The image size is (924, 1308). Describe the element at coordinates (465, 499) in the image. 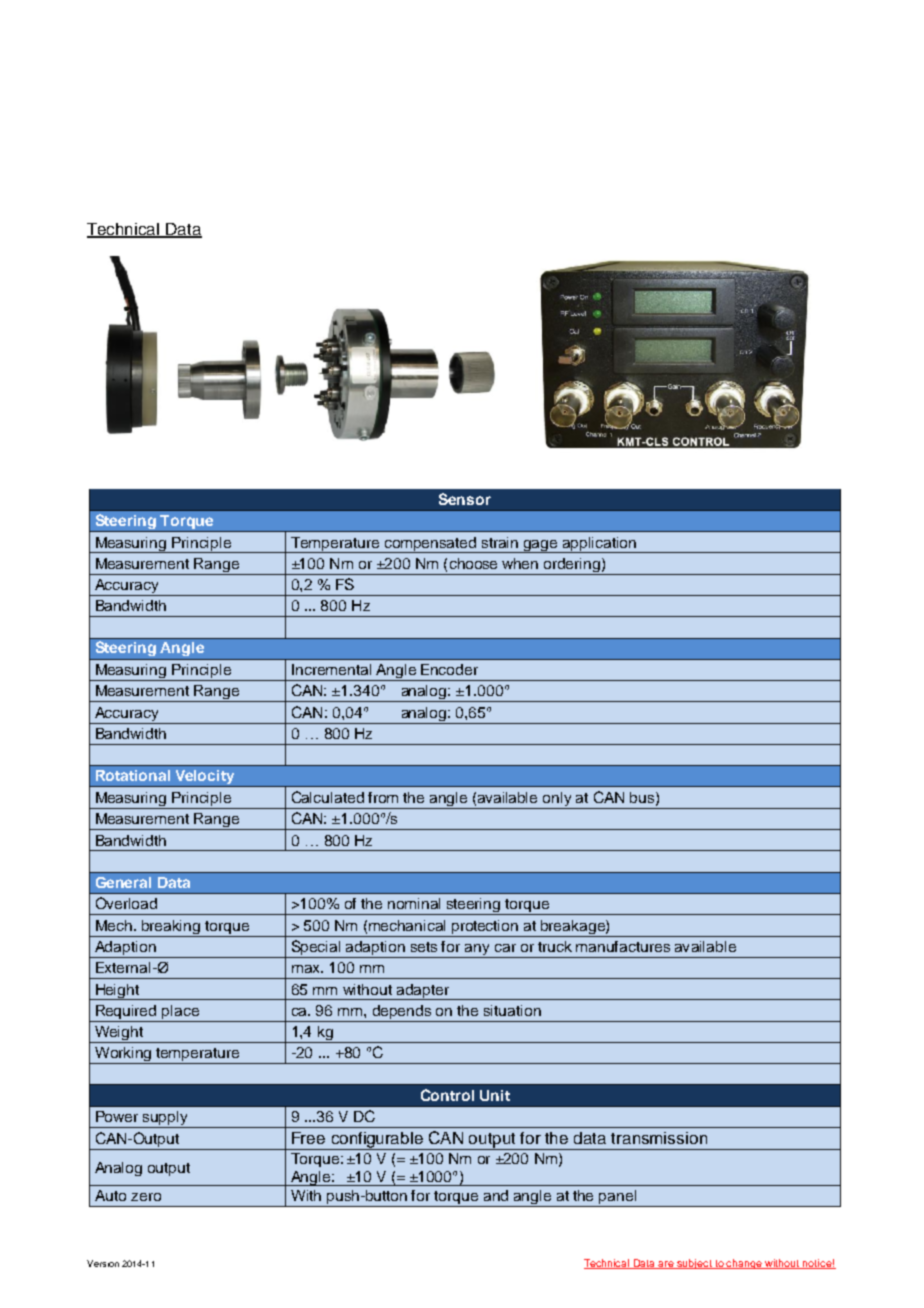

I see `Sensor` at that location.
